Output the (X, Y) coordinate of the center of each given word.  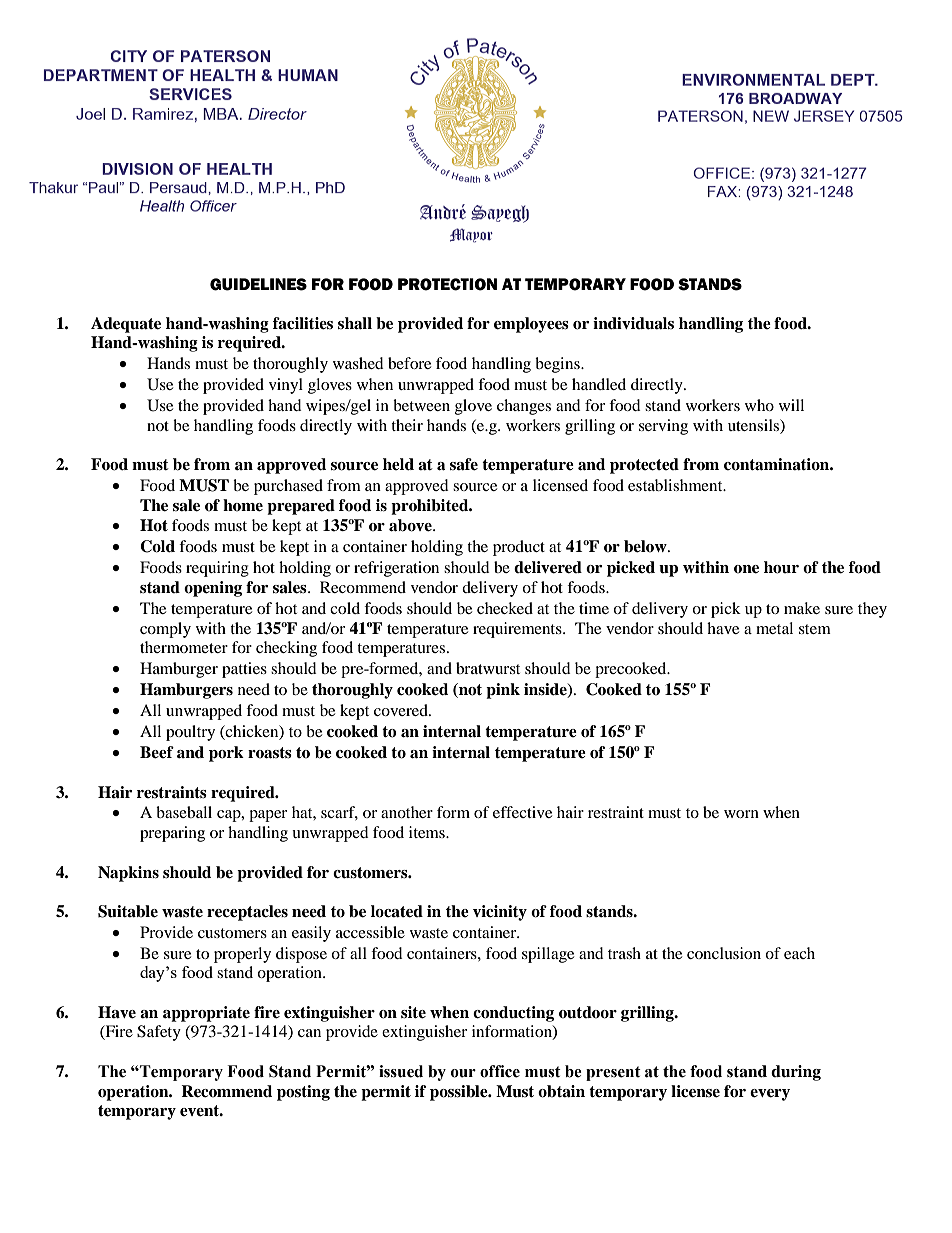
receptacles (247, 913)
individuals (633, 323)
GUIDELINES (258, 284)
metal (774, 628)
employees (531, 325)
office (500, 1071)
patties (244, 670)
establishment (676, 485)
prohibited (431, 507)
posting (303, 1093)
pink (503, 691)
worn (741, 814)
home (243, 505)
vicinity (500, 913)
